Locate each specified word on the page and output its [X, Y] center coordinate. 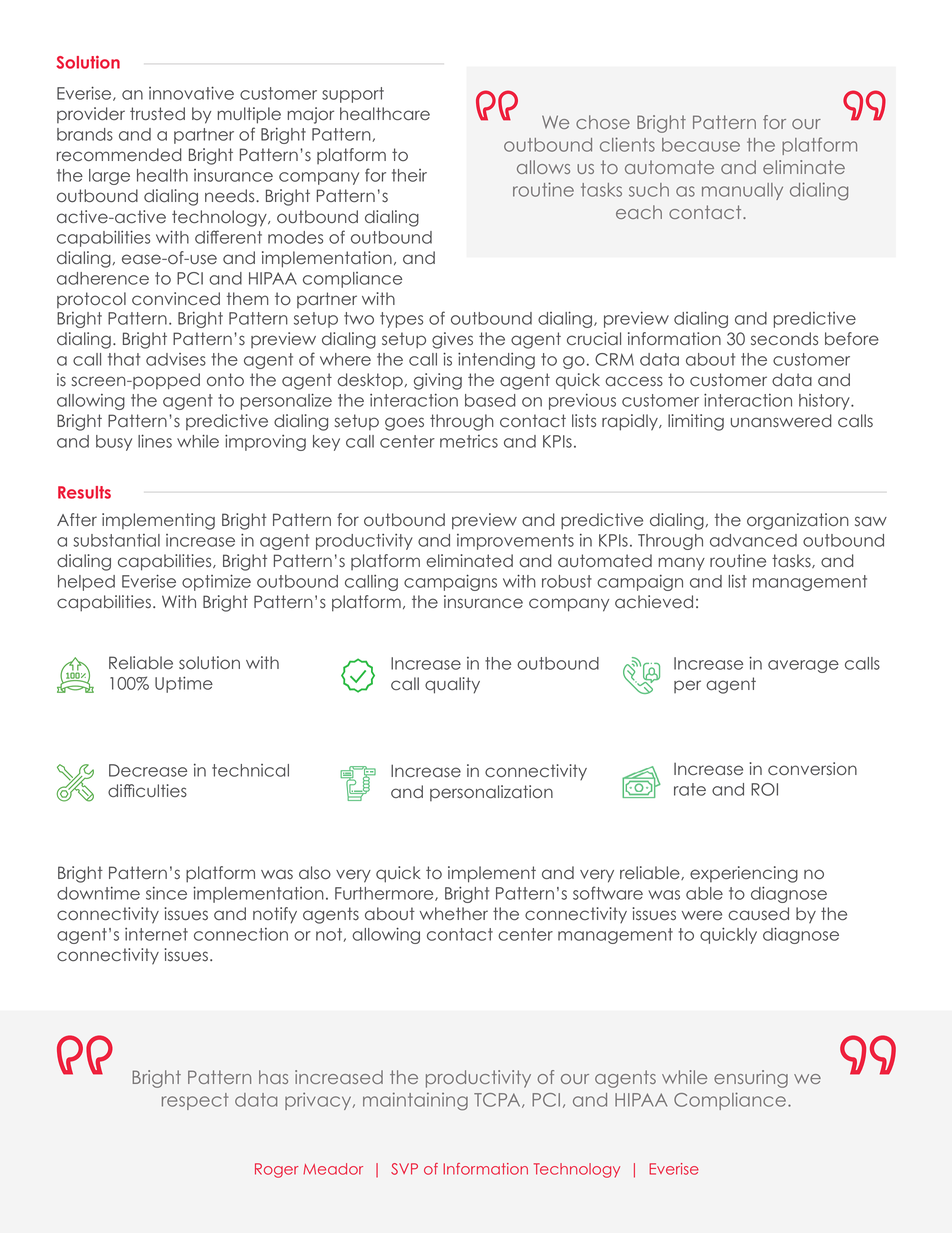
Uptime [184, 685]
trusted [157, 113]
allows [543, 167]
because [701, 145]
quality [452, 685]
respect [195, 1101]
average [803, 666]
